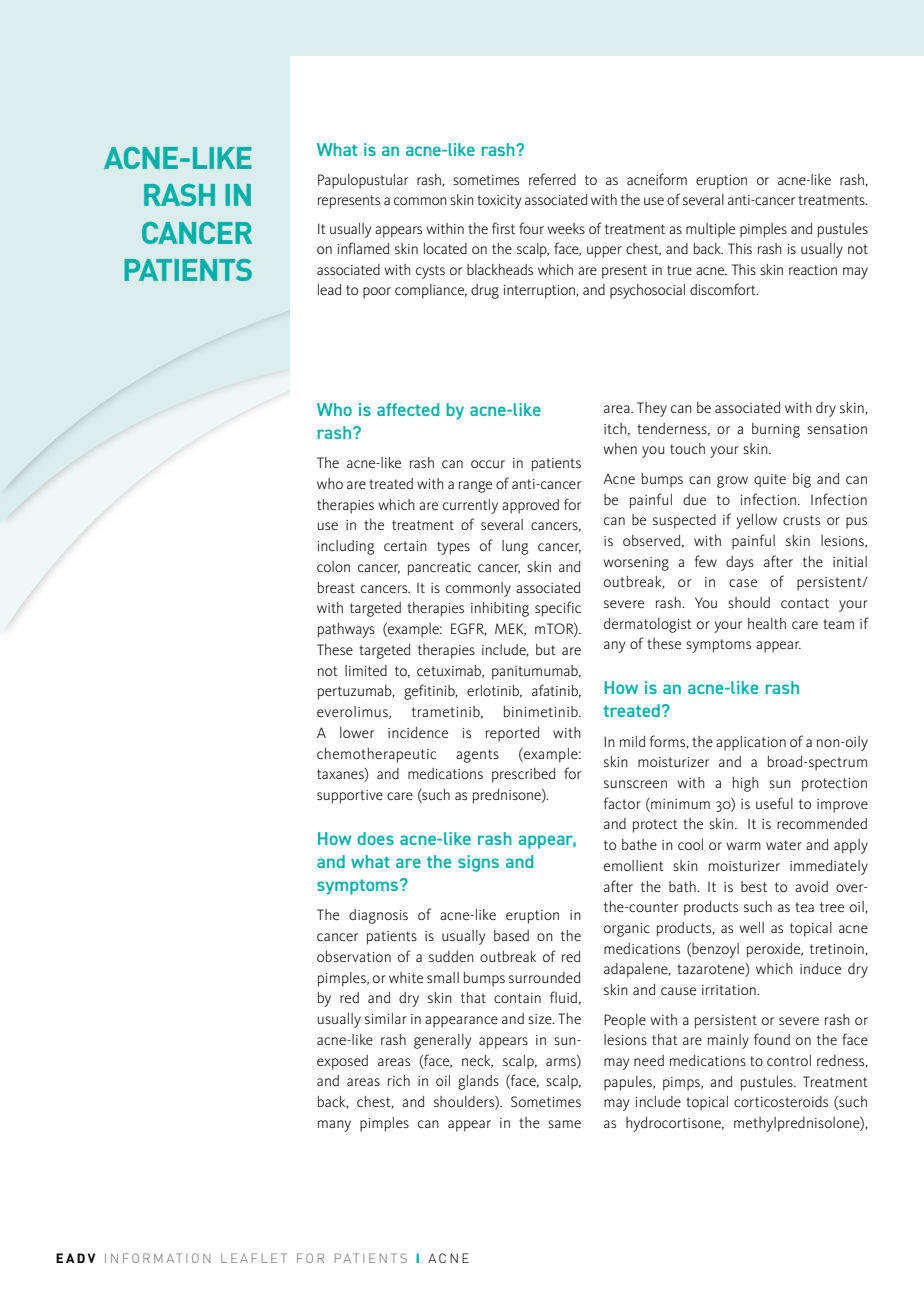 This screenshot has height=1308, width=924. I want to click on inflamed, so click(363, 248).
